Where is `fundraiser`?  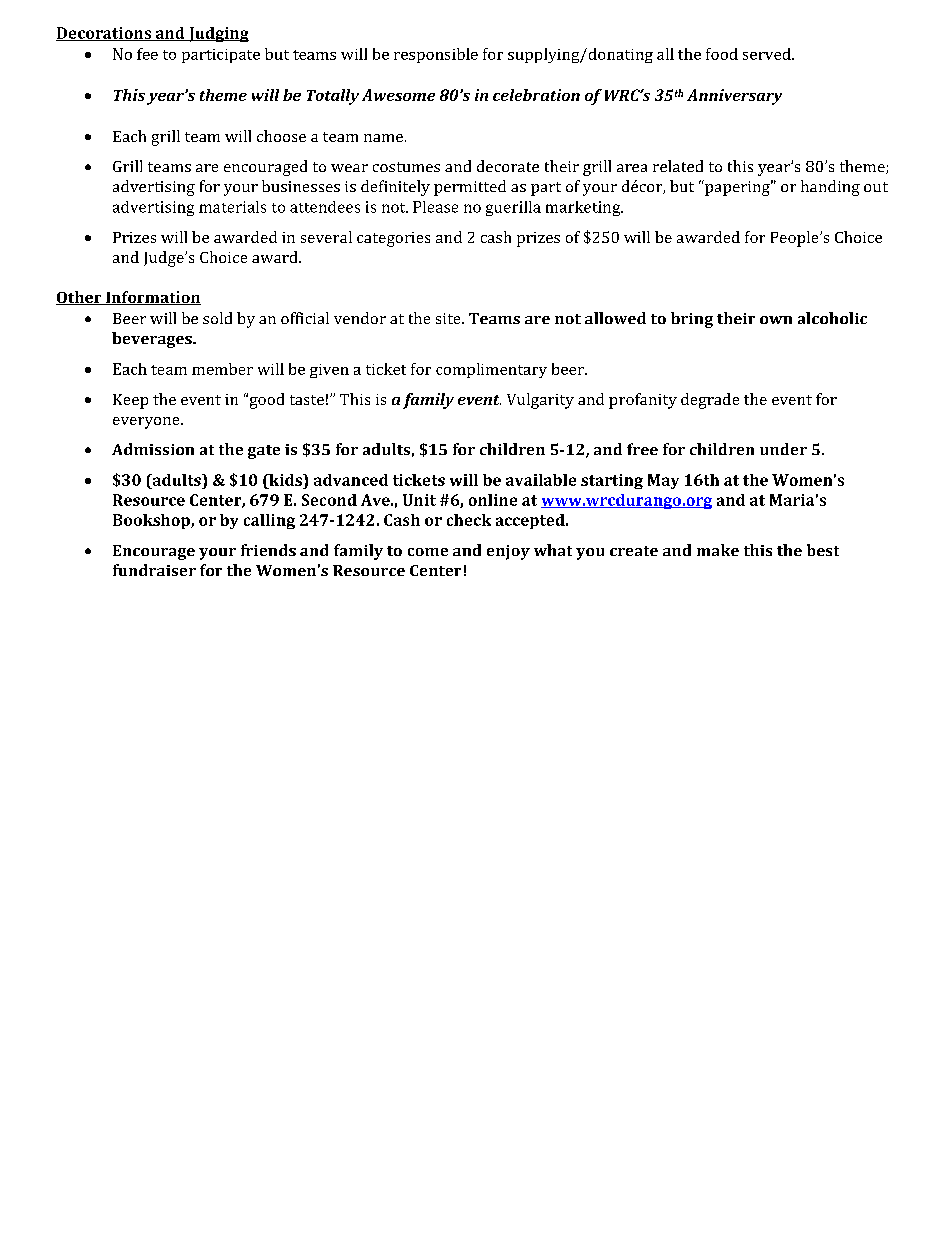 fundraiser is located at coordinates (154, 570).
